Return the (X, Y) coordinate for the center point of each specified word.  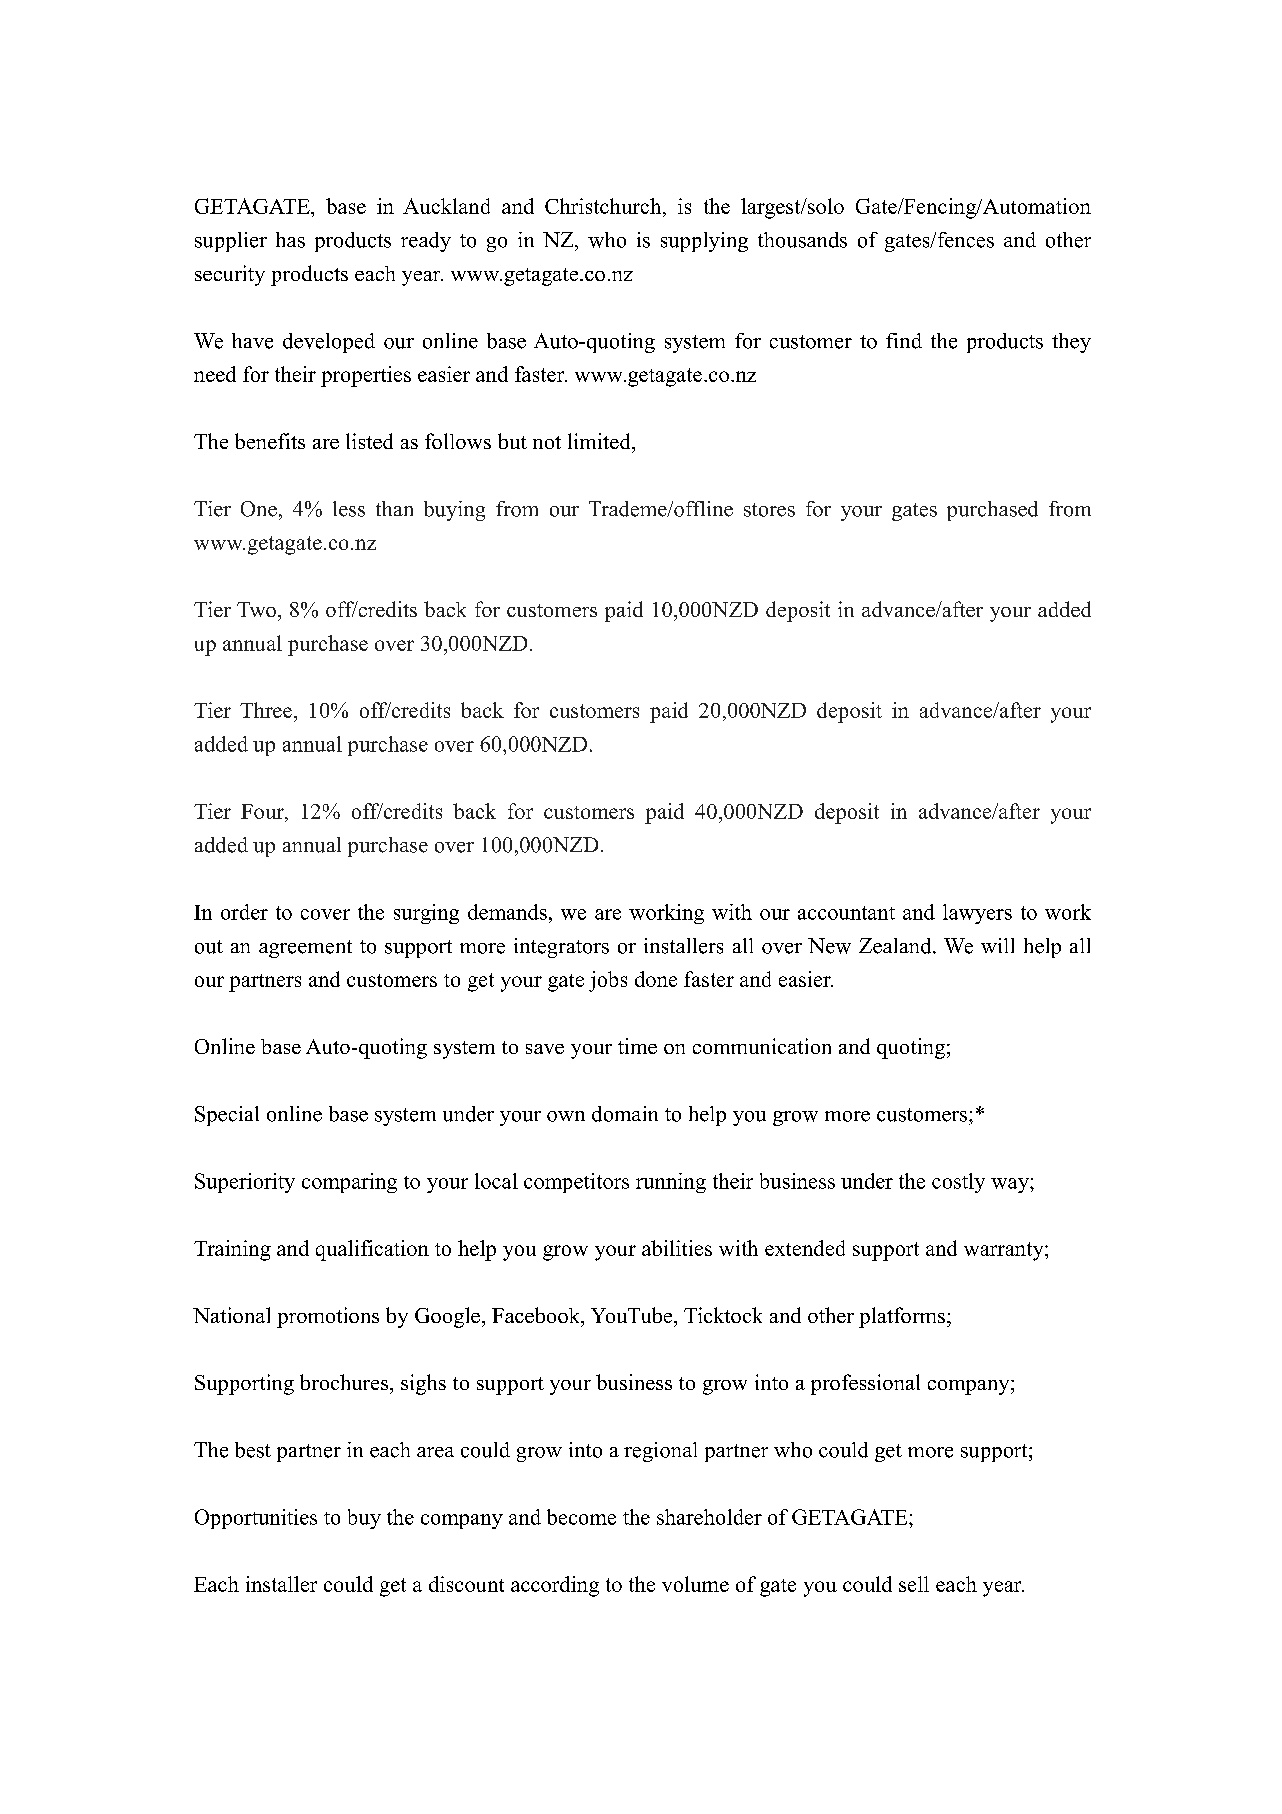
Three (266, 710)
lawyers (977, 914)
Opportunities (256, 1519)
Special (227, 1116)
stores (769, 510)
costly (958, 1183)
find (904, 341)
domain (625, 1114)
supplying (704, 242)
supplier (231, 242)
